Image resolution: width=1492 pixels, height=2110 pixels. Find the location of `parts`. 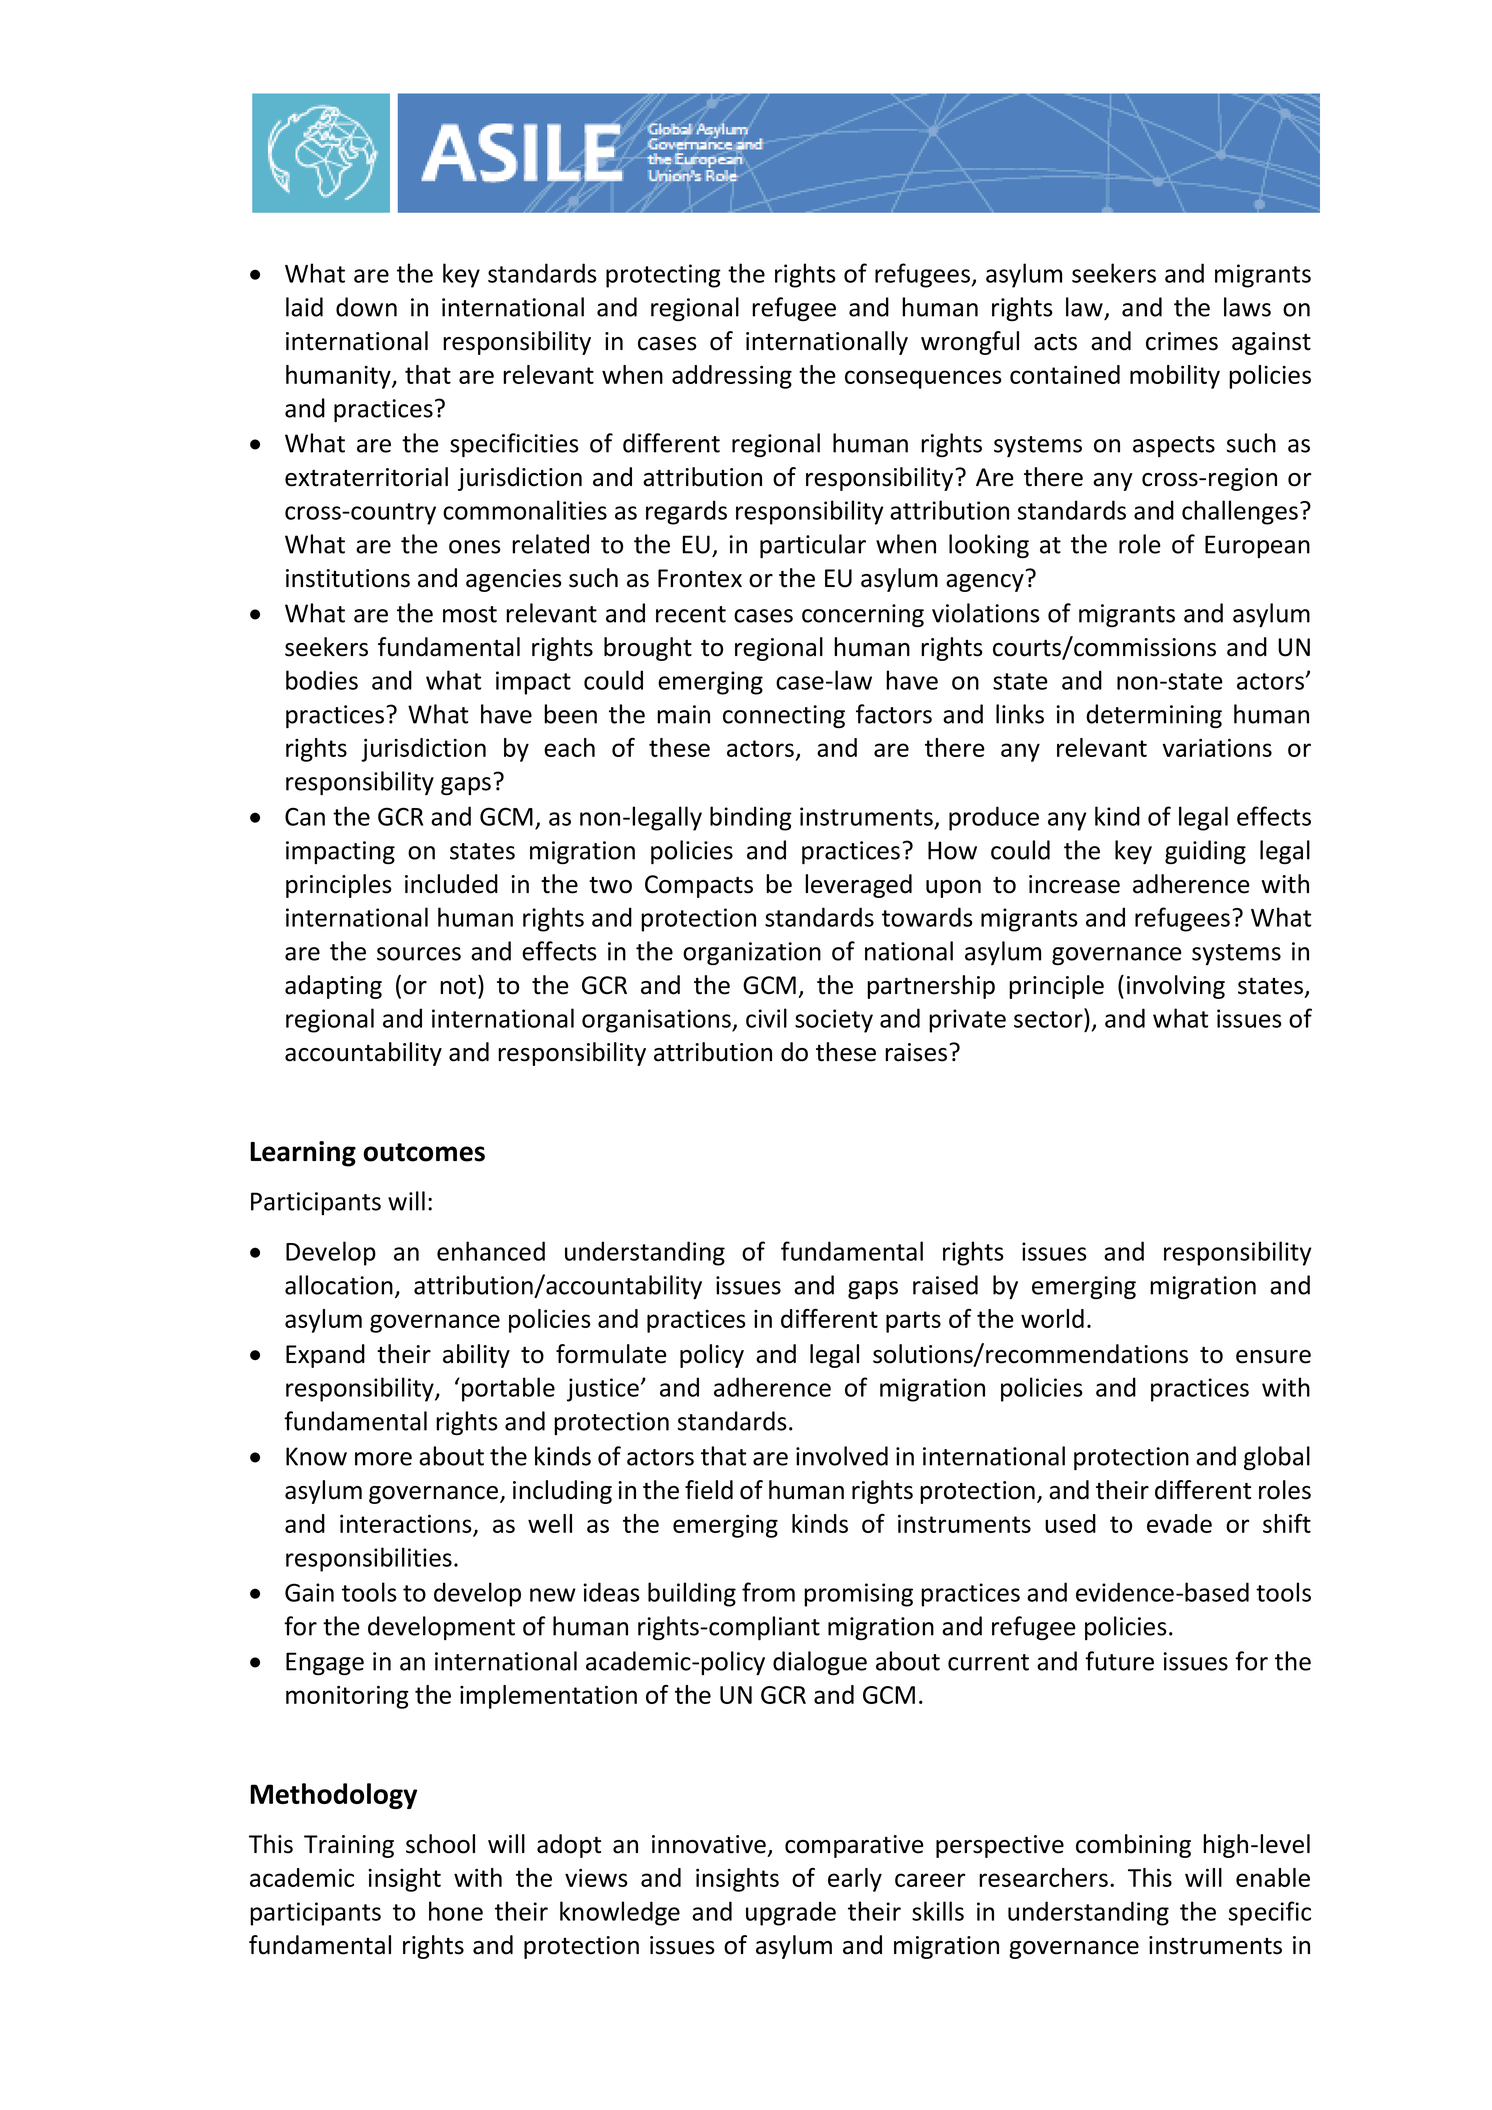

parts is located at coordinates (913, 1322).
